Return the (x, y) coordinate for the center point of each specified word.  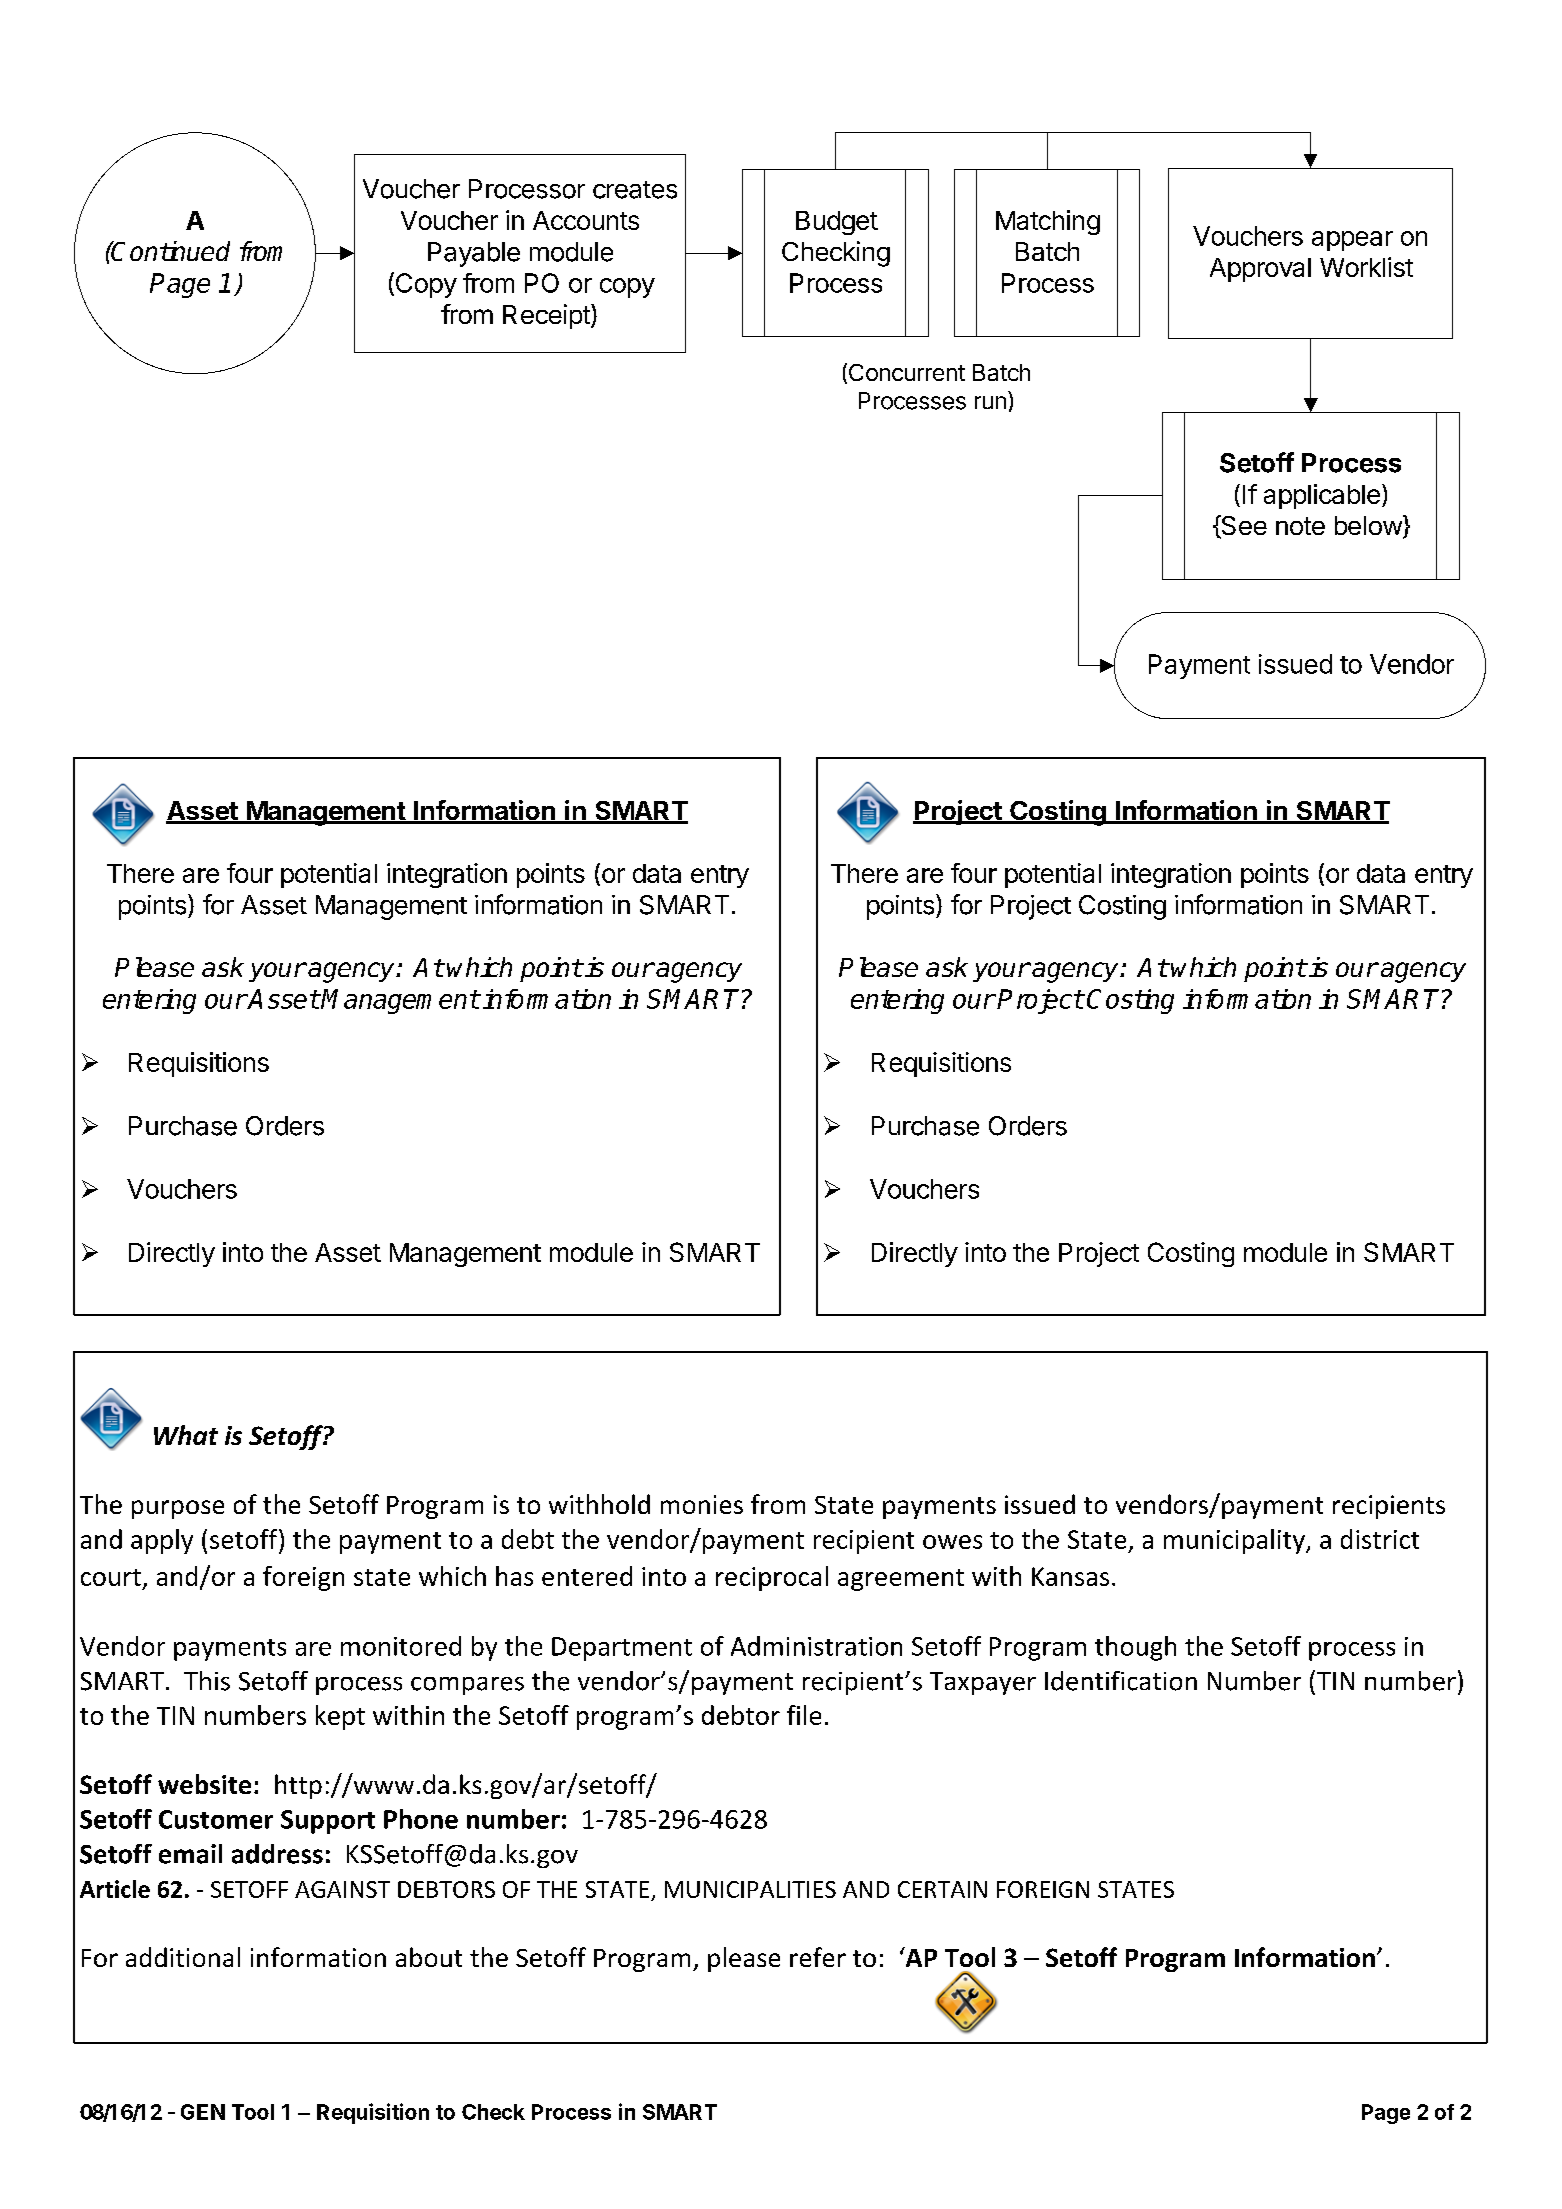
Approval (1260, 270)
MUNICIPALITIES (750, 1889)
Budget (837, 223)
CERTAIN (942, 1889)
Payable (474, 254)
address (277, 1854)
